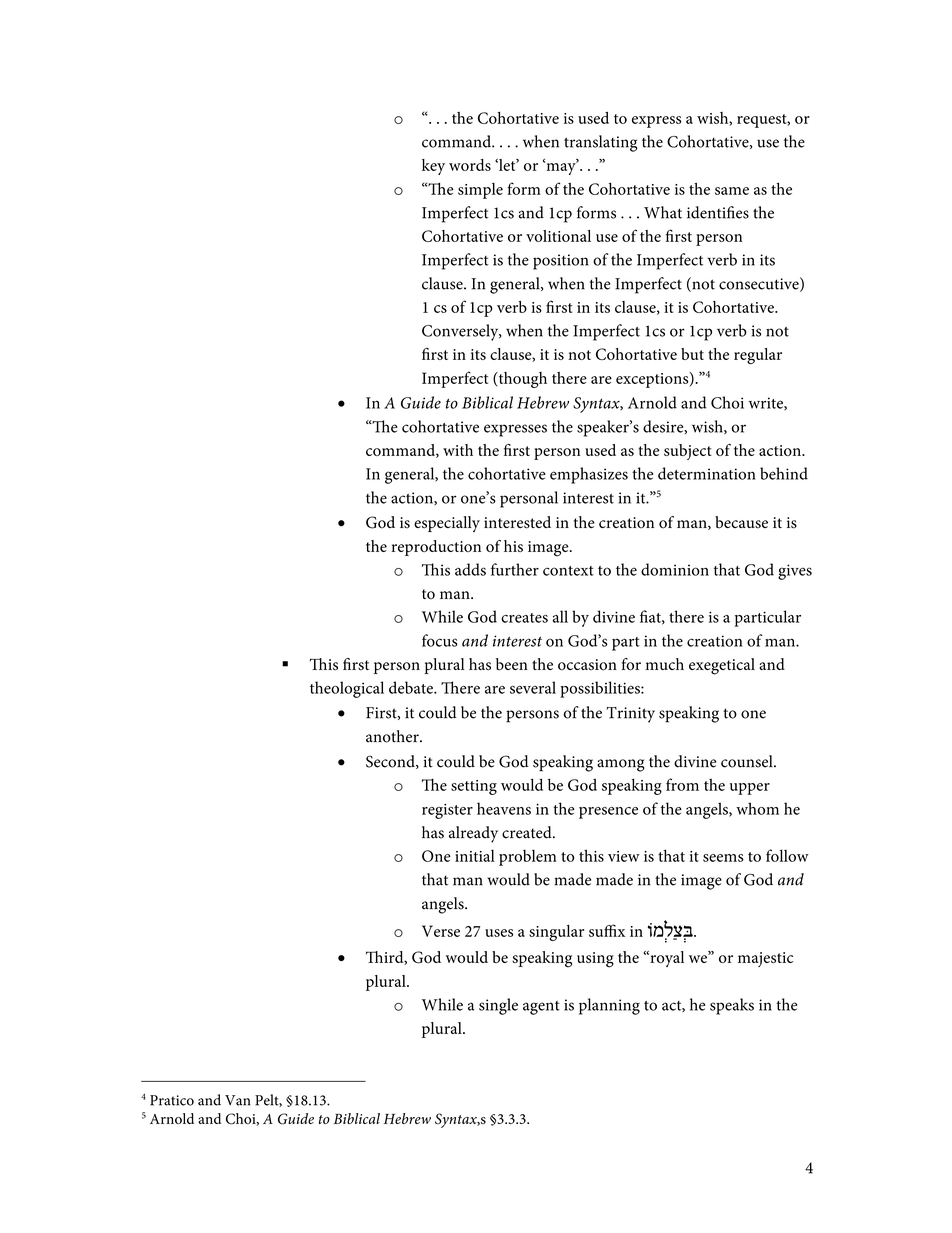 The image size is (952, 1233). What do you see at coordinates (748, 761) in the screenshot?
I see `counsel` at bounding box center [748, 761].
